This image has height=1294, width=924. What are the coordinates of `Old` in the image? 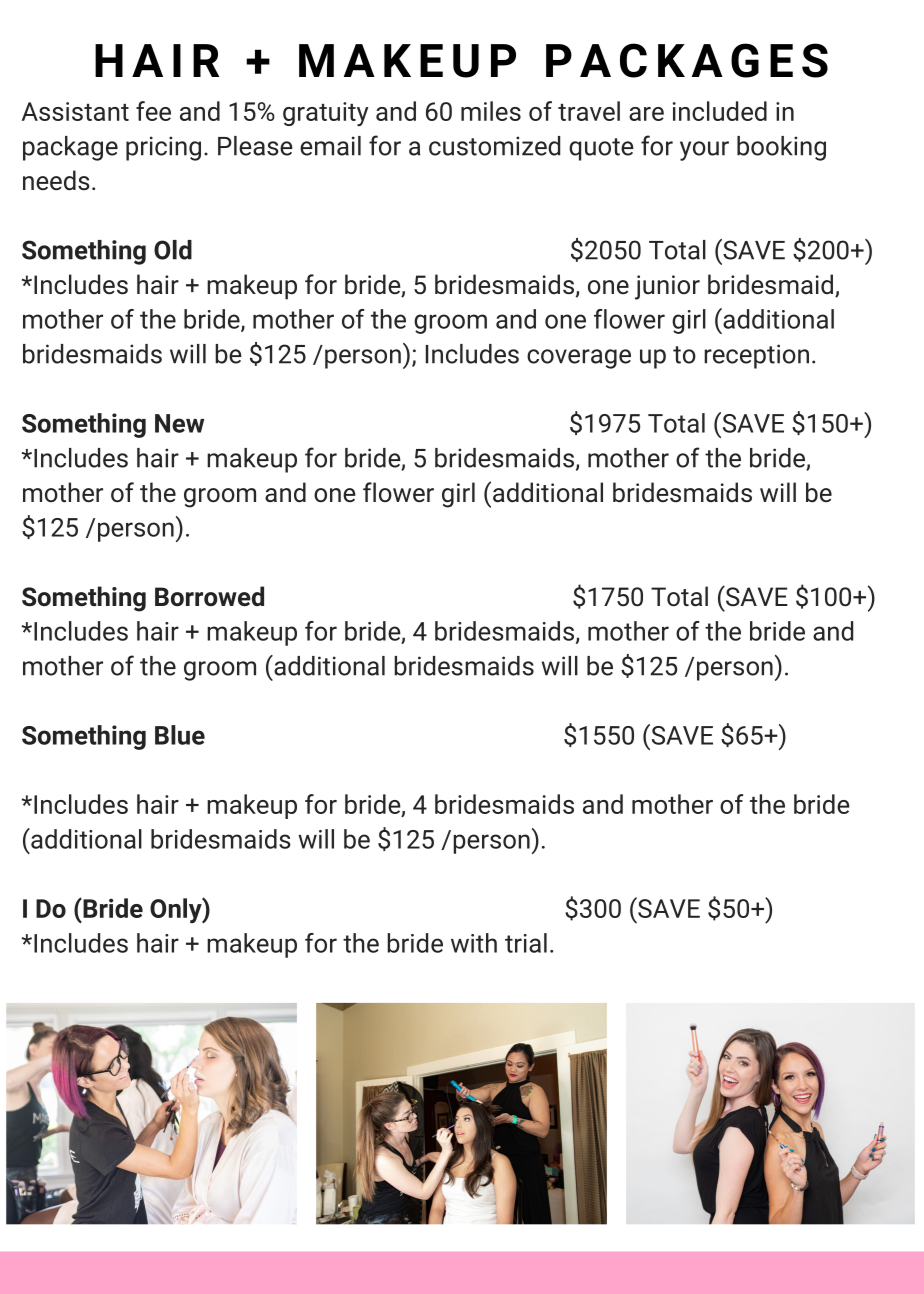 It's located at (173, 250).
